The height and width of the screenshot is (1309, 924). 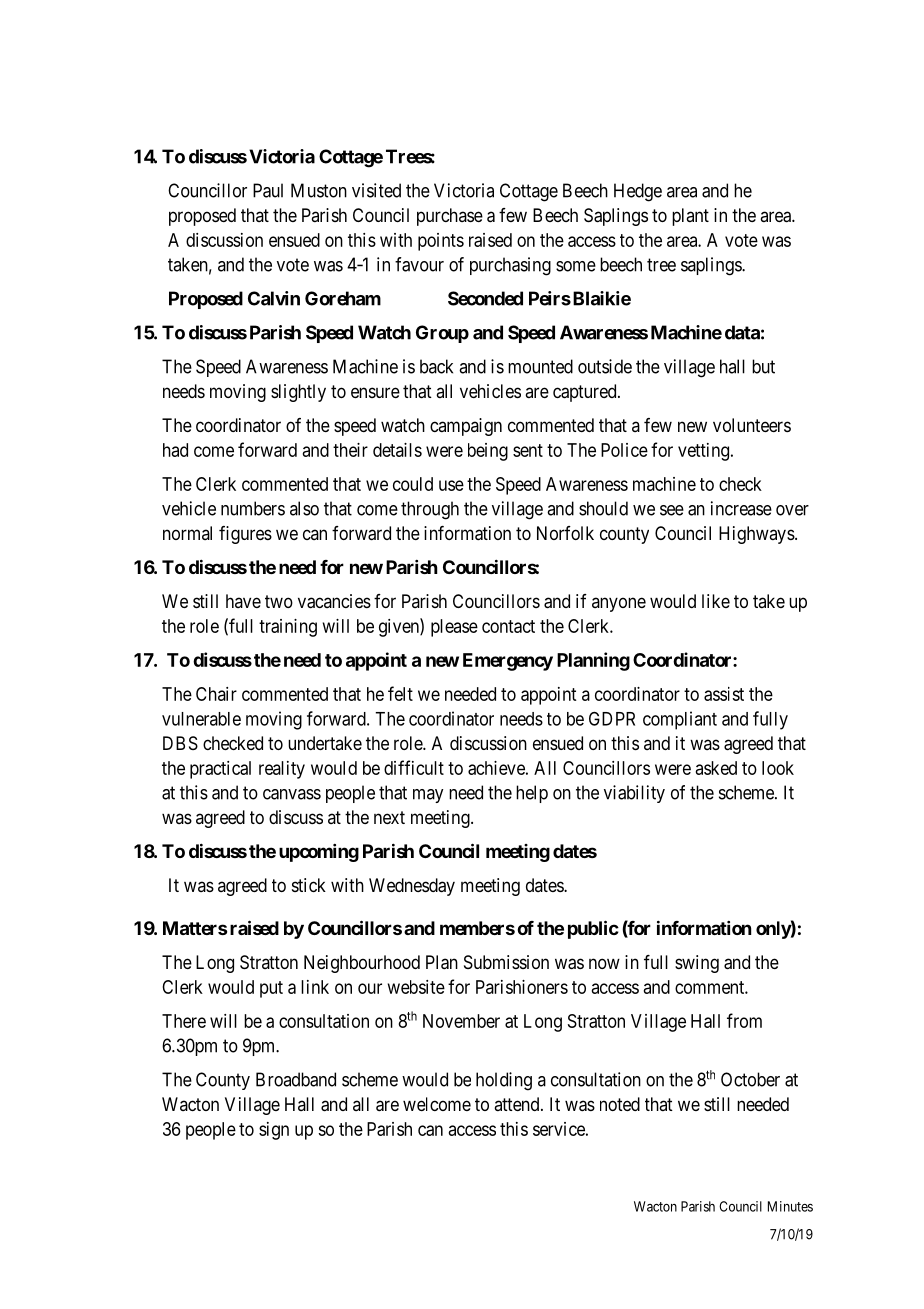 What do you see at coordinates (518, 1104) in the screenshot?
I see `attend` at bounding box center [518, 1104].
